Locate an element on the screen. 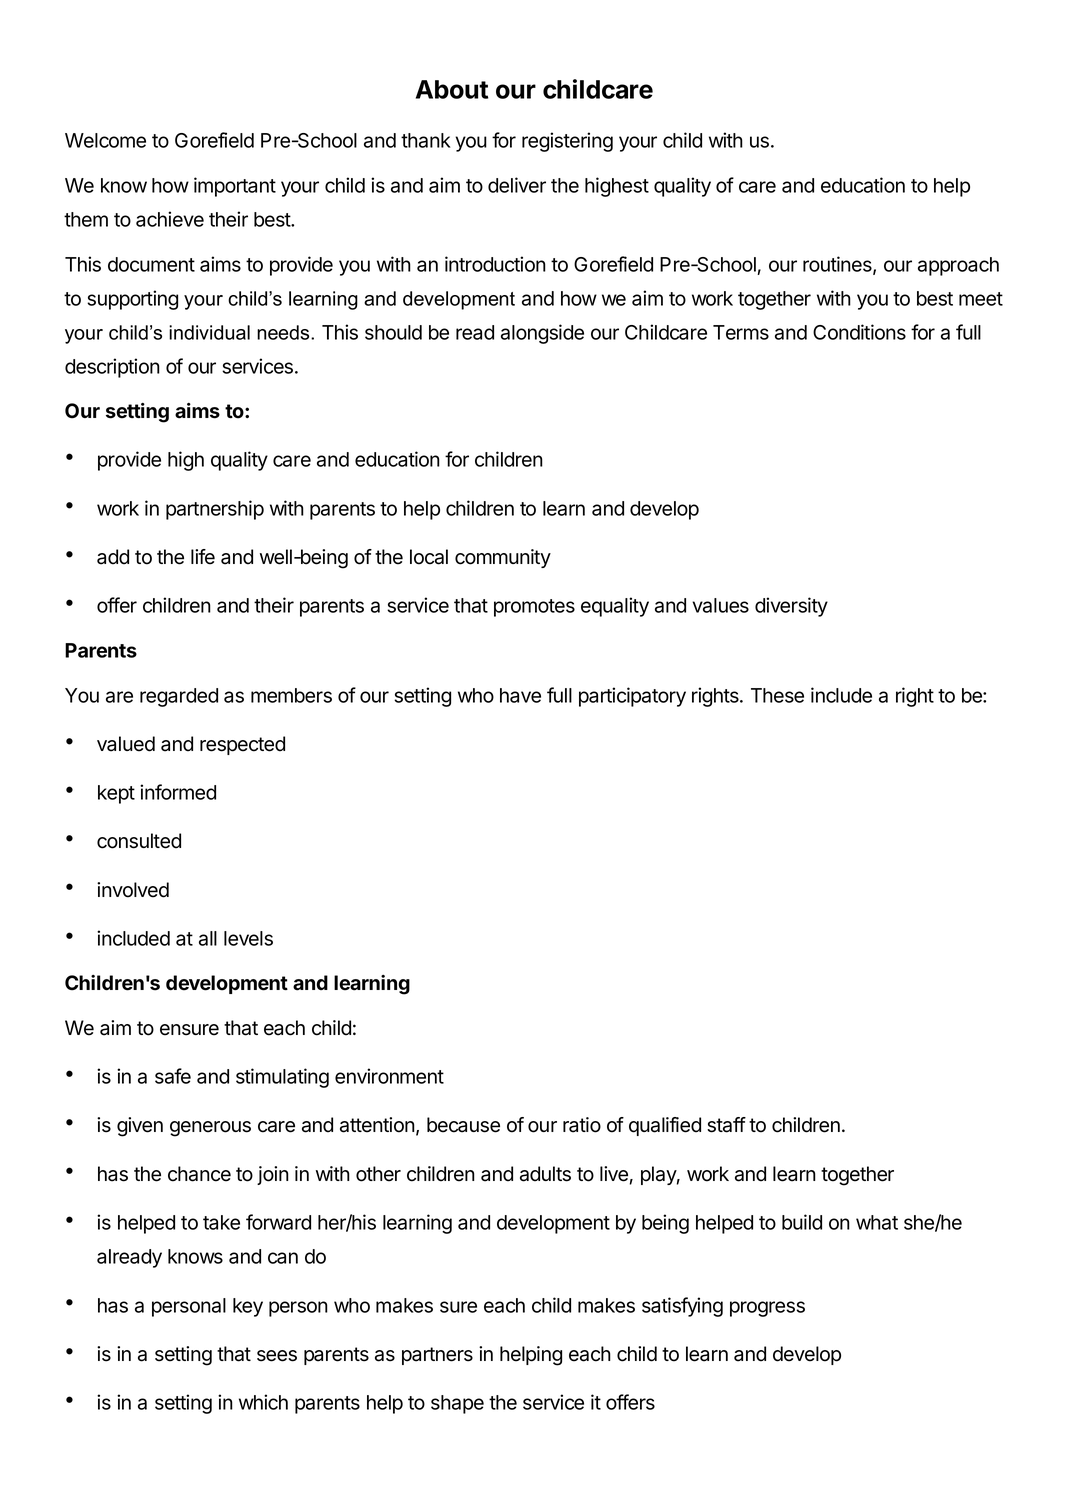 The image size is (1068, 1509). environment is located at coordinates (389, 1076).
